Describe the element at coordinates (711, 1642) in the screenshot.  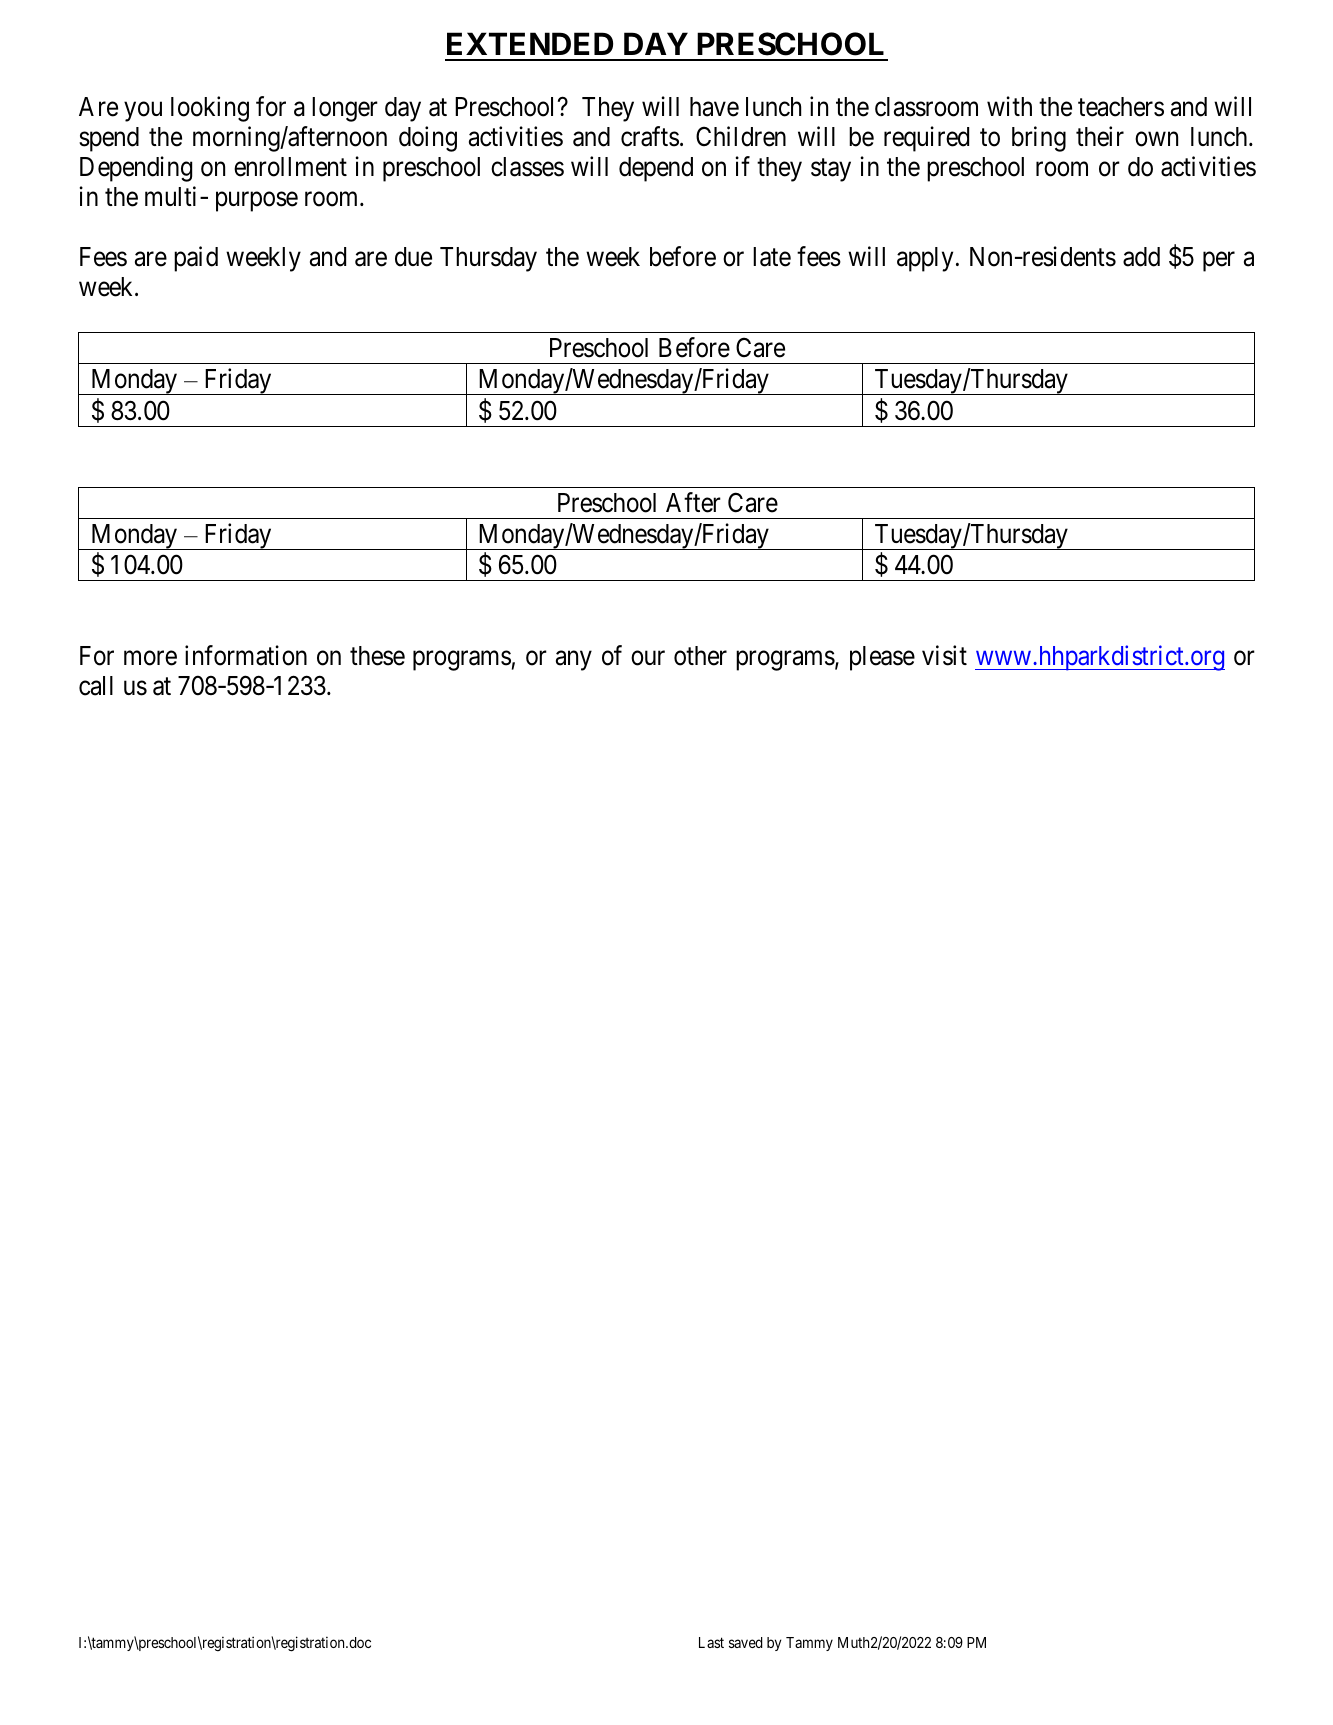
I see `Last` at that location.
